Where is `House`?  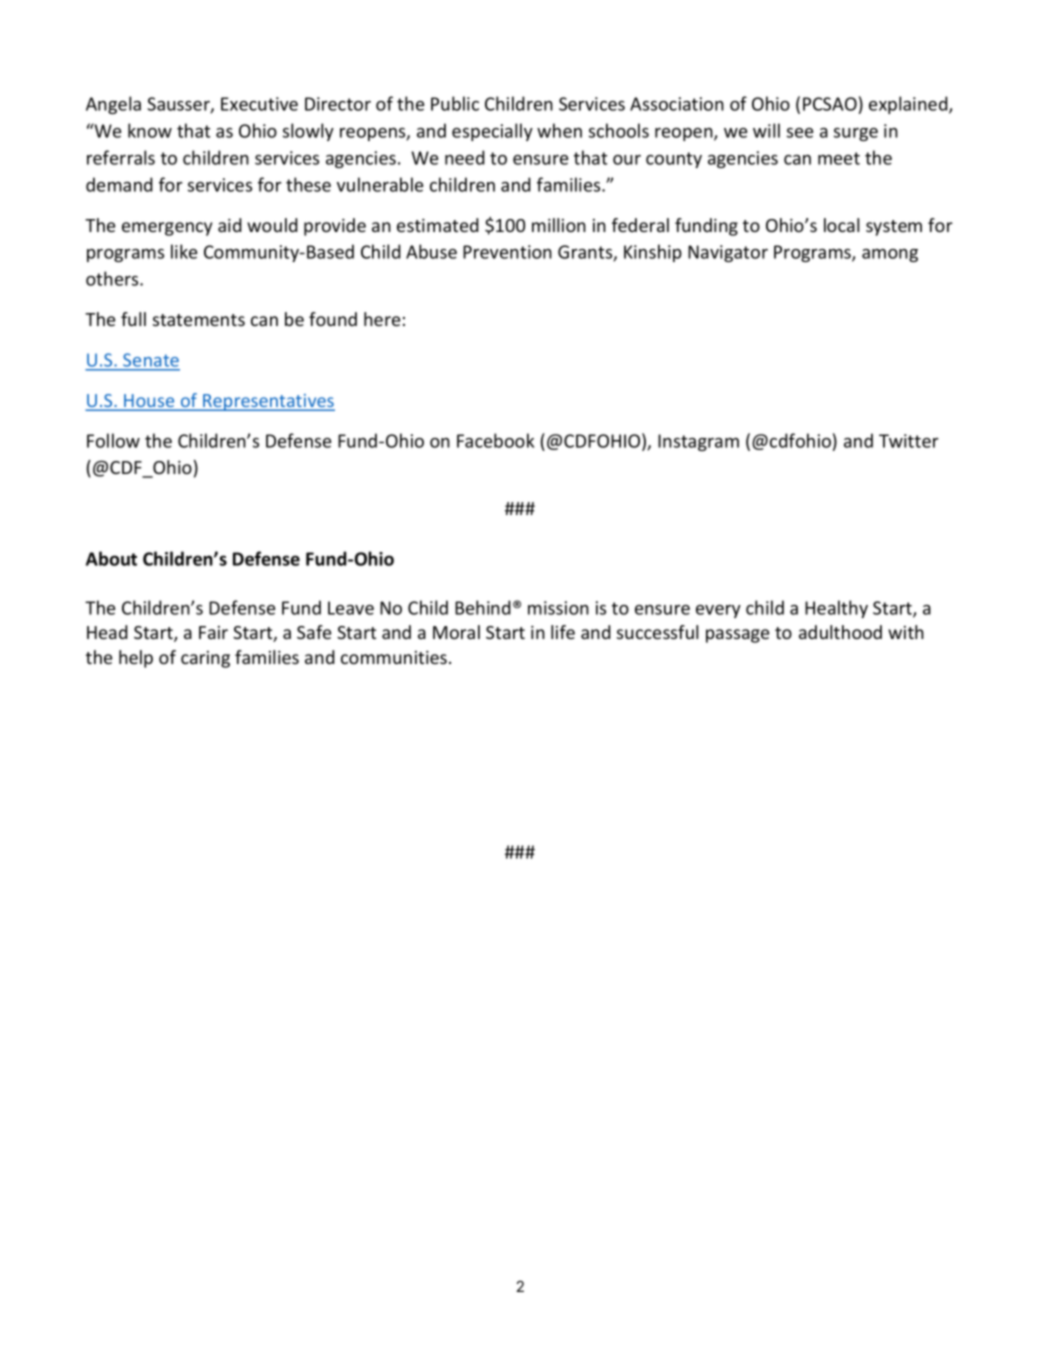 House is located at coordinates (149, 402).
